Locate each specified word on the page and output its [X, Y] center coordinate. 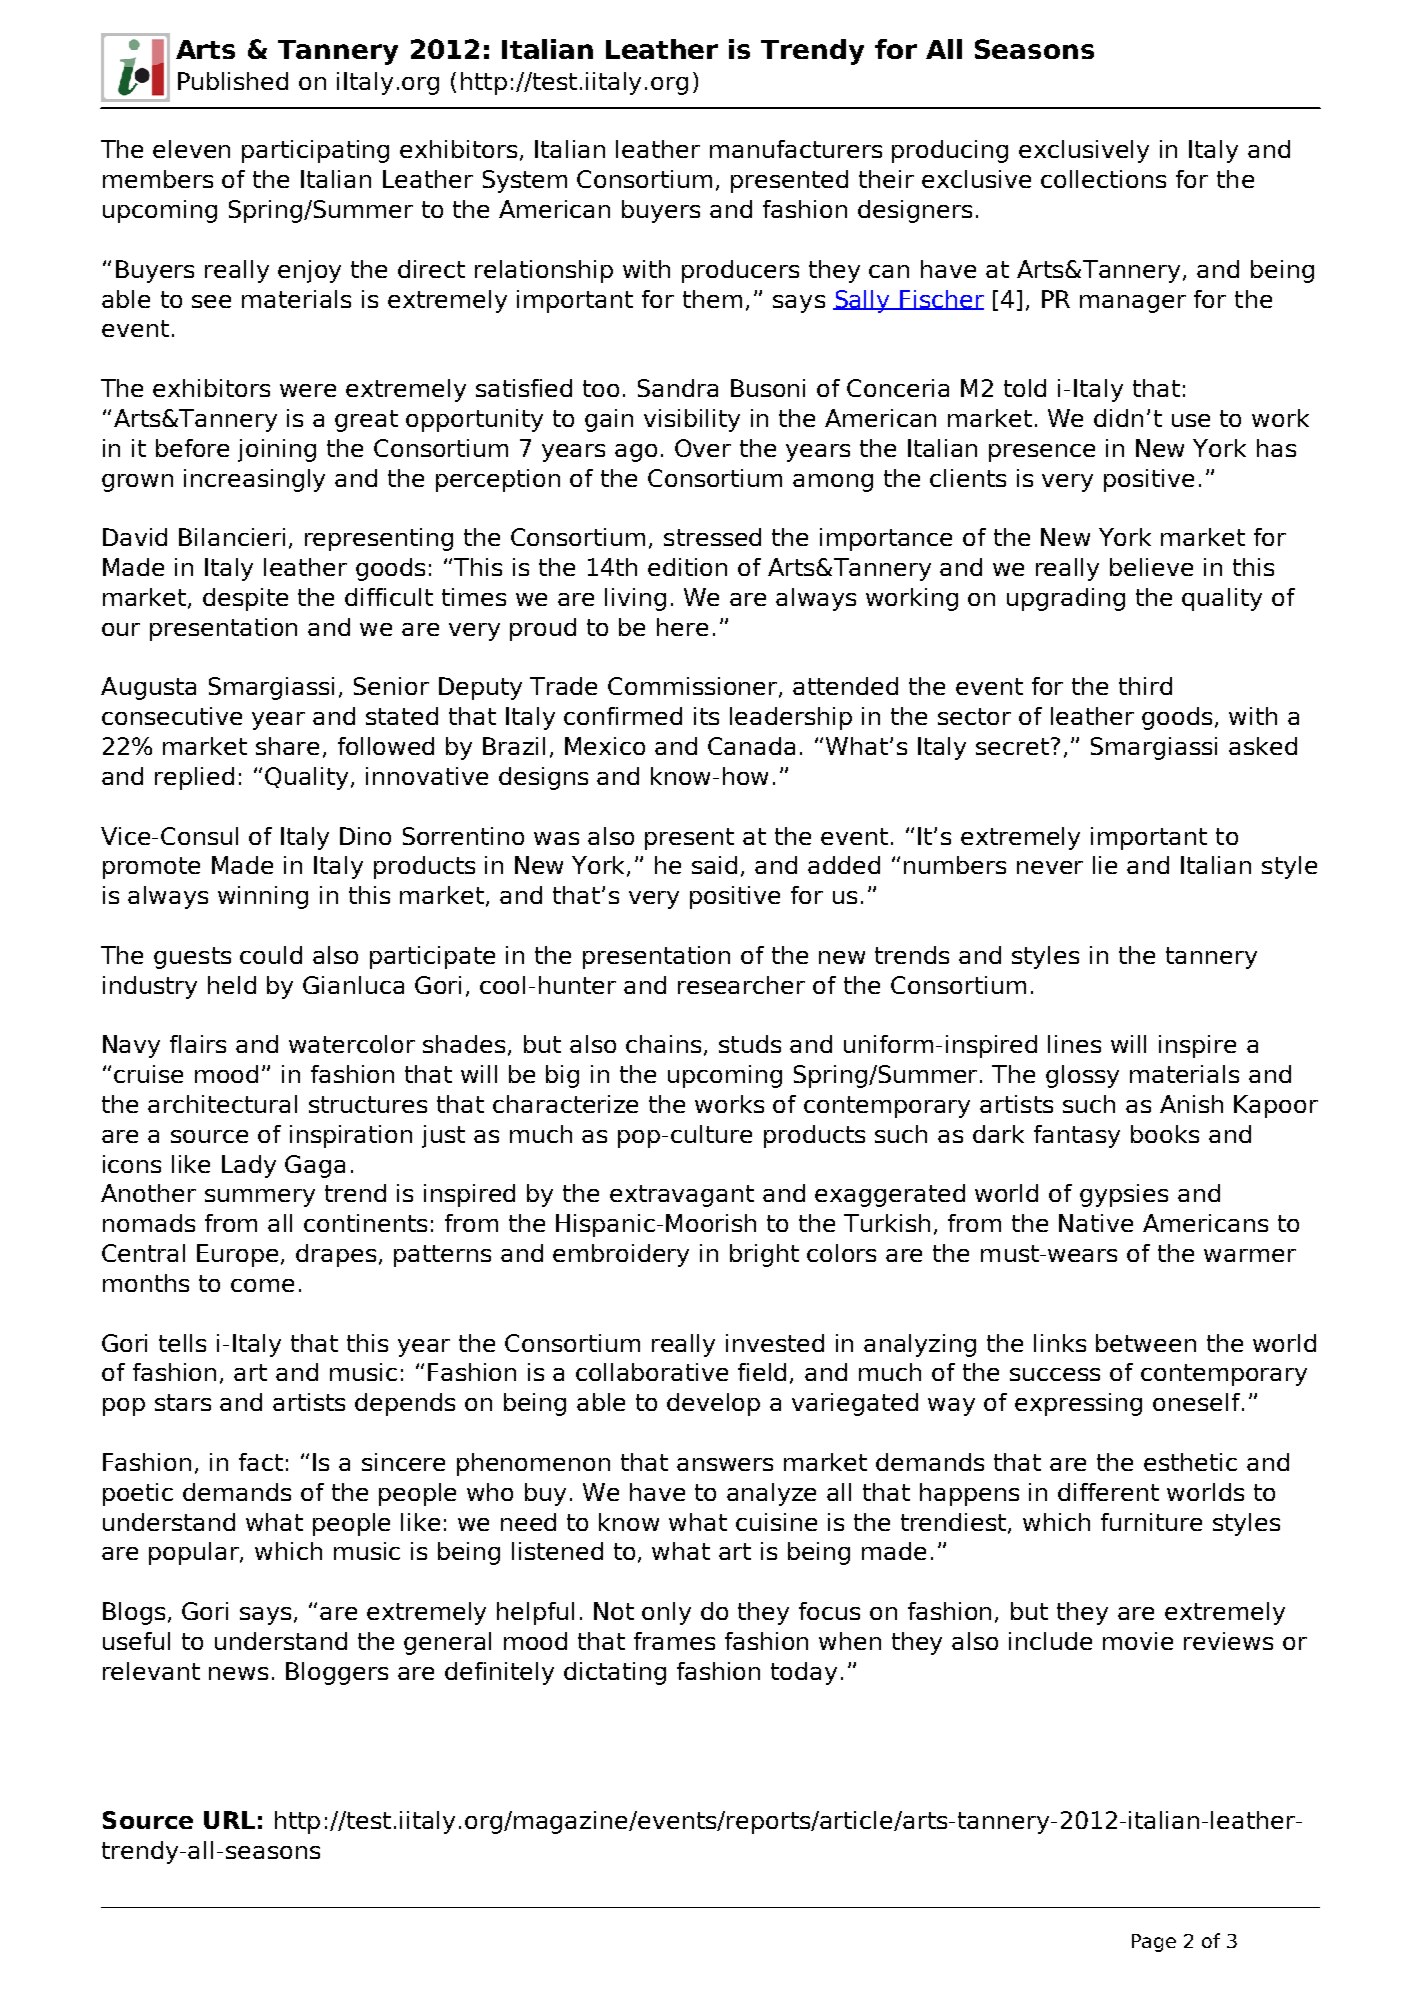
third [1145, 686]
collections [1103, 179]
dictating [615, 1673]
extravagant [682, 1196]
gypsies [1124, 1195]
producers [740, 271]
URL [229, 1820]
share [287, 746]
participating [315, 151]
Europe [239, 1255]
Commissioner [694, 687]
